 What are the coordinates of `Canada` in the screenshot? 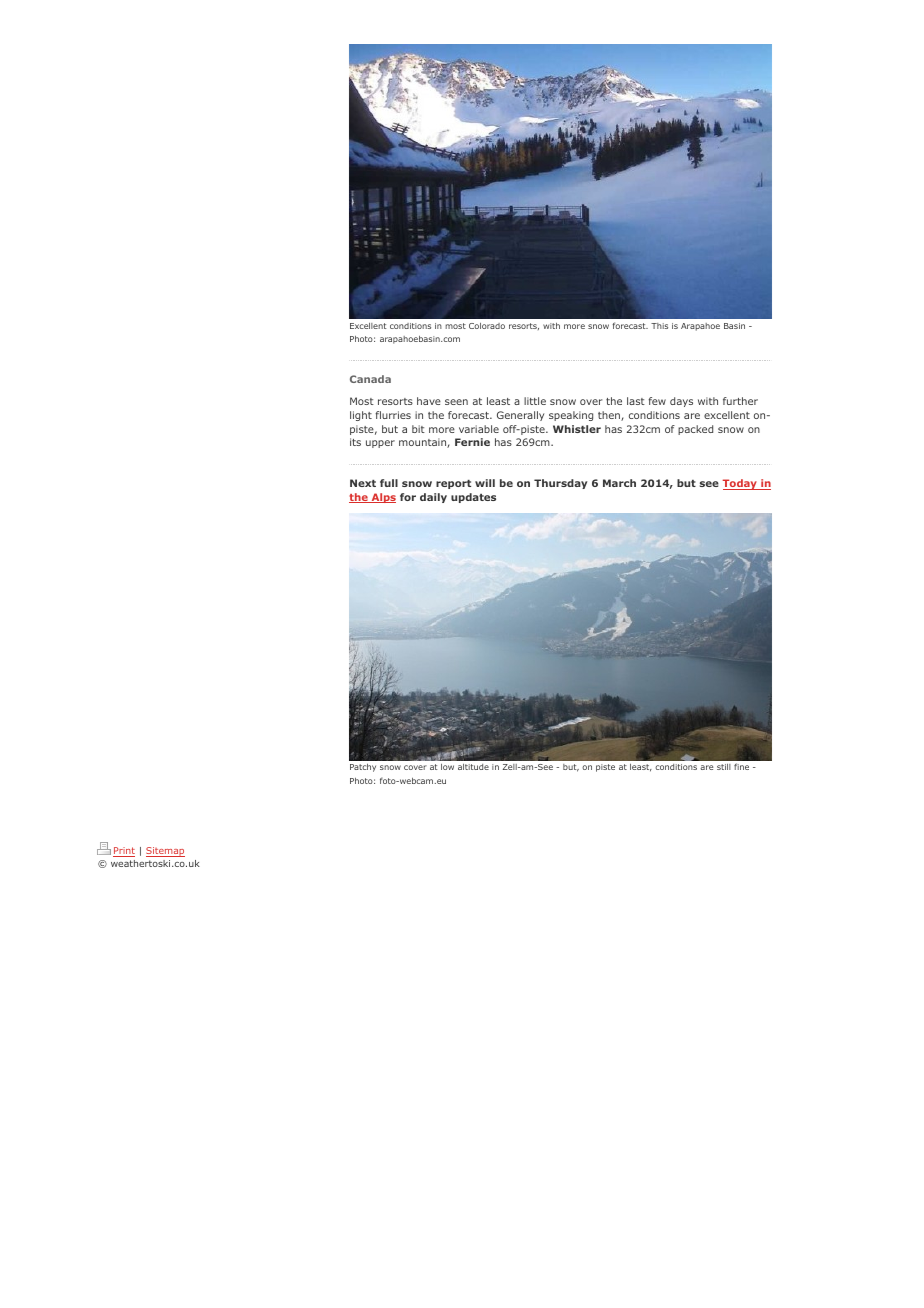 It's located at (370, 379).
